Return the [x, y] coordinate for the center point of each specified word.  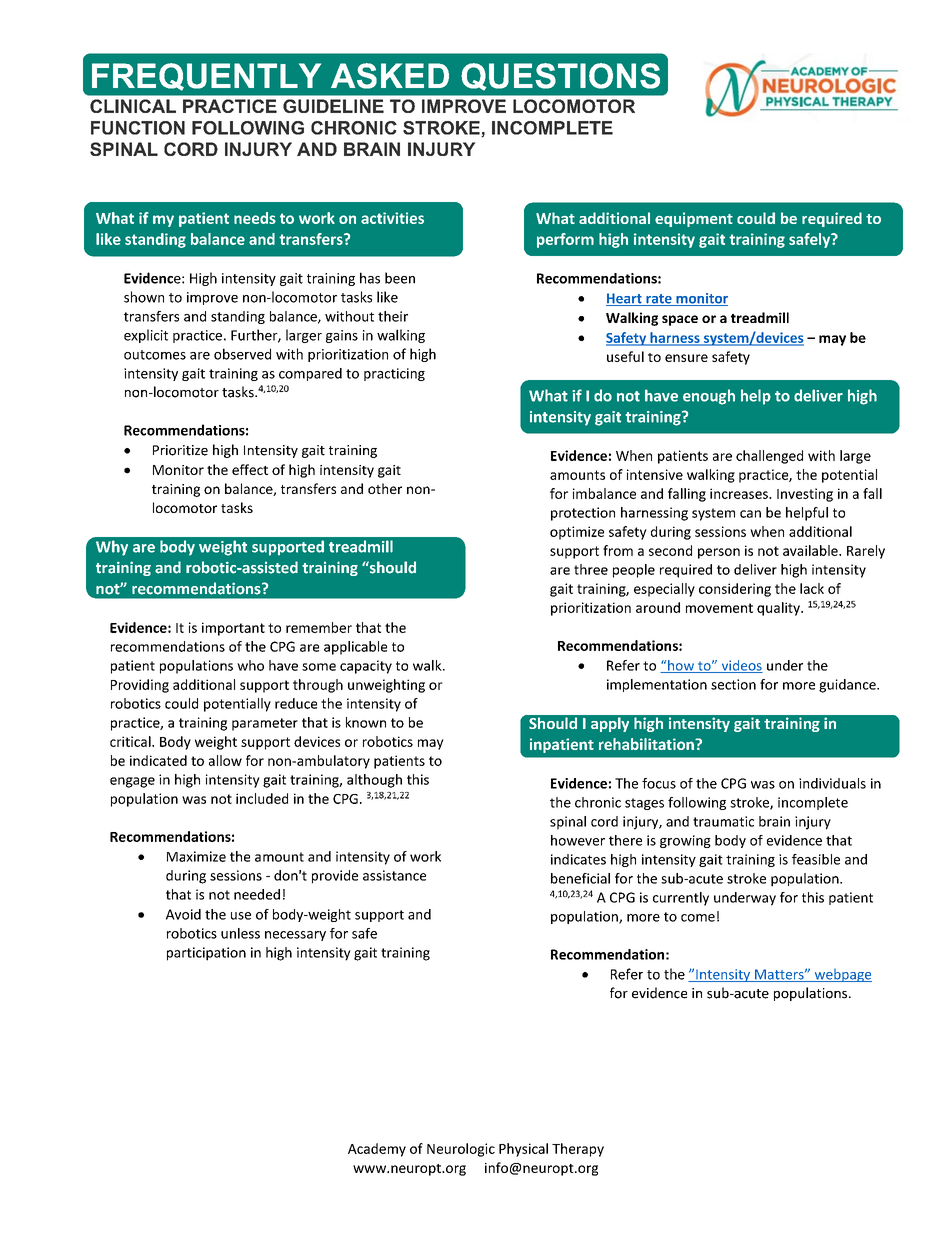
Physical [523, 1150]
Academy [377, 1150]
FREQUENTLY [206, 77]
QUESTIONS [560, 77]
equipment [694, 219]
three [591, 569]
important [233, 629]
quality [779, 609]
